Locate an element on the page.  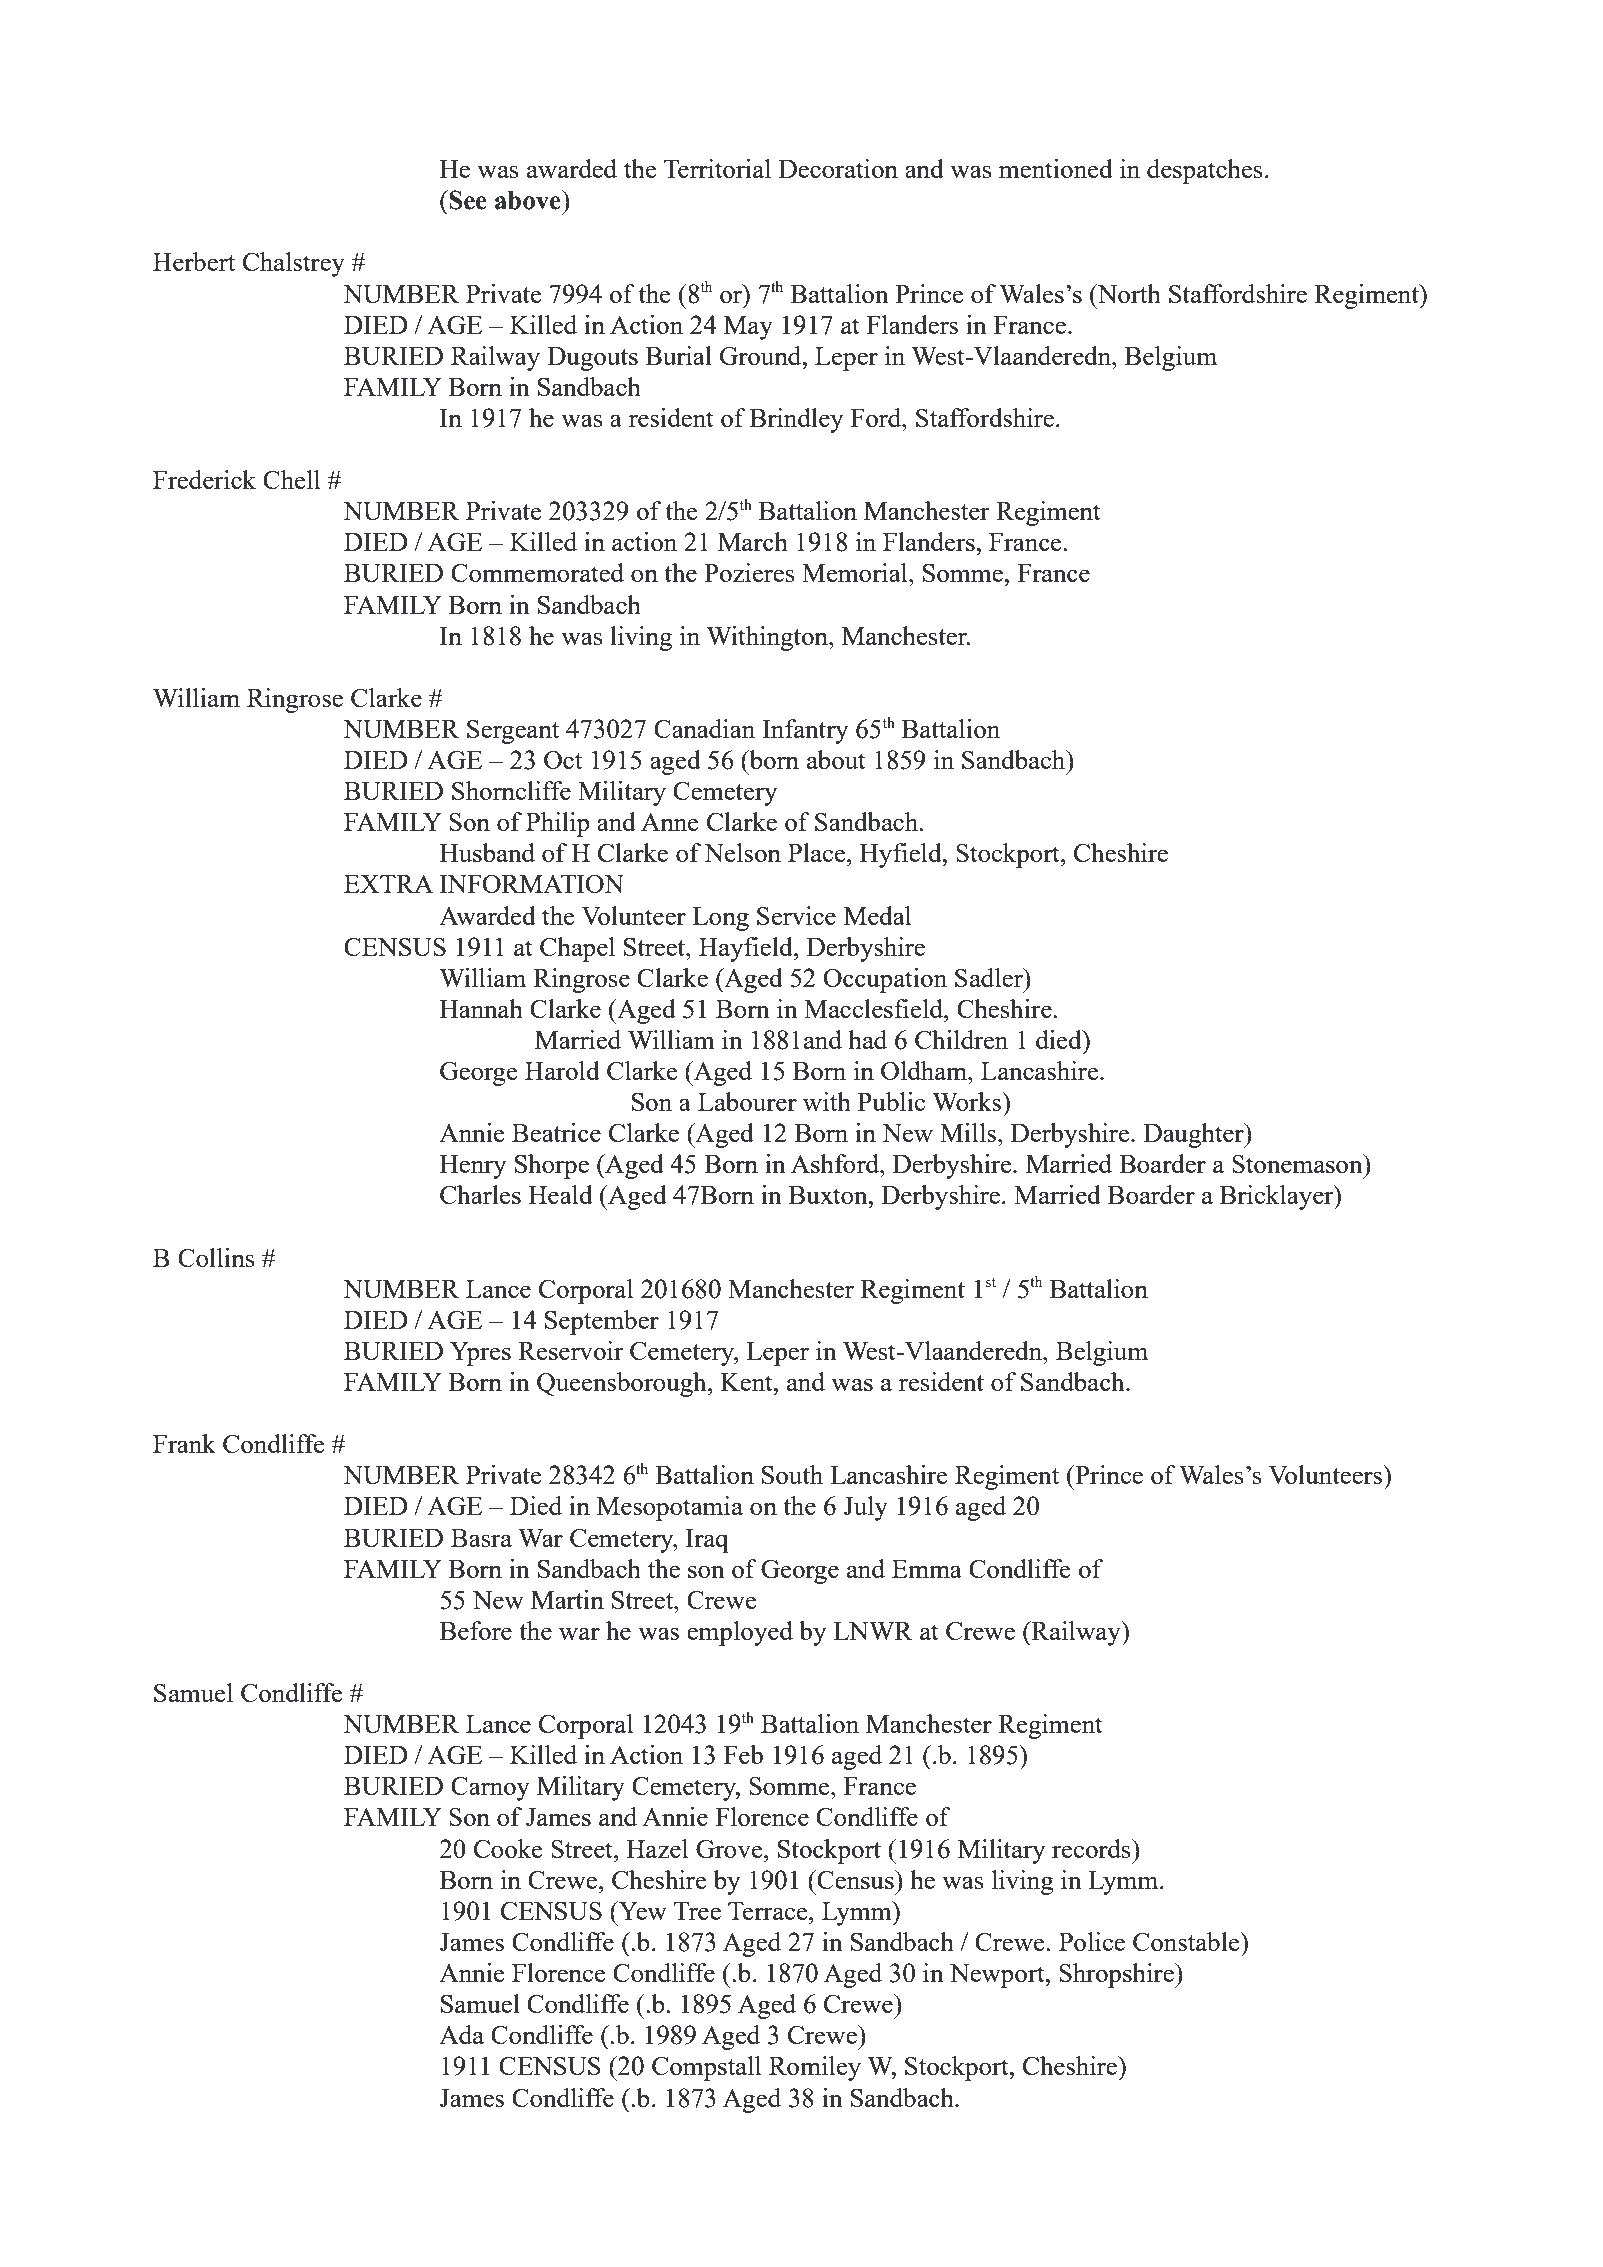
Frank is located at coordinates (184, 1443).
